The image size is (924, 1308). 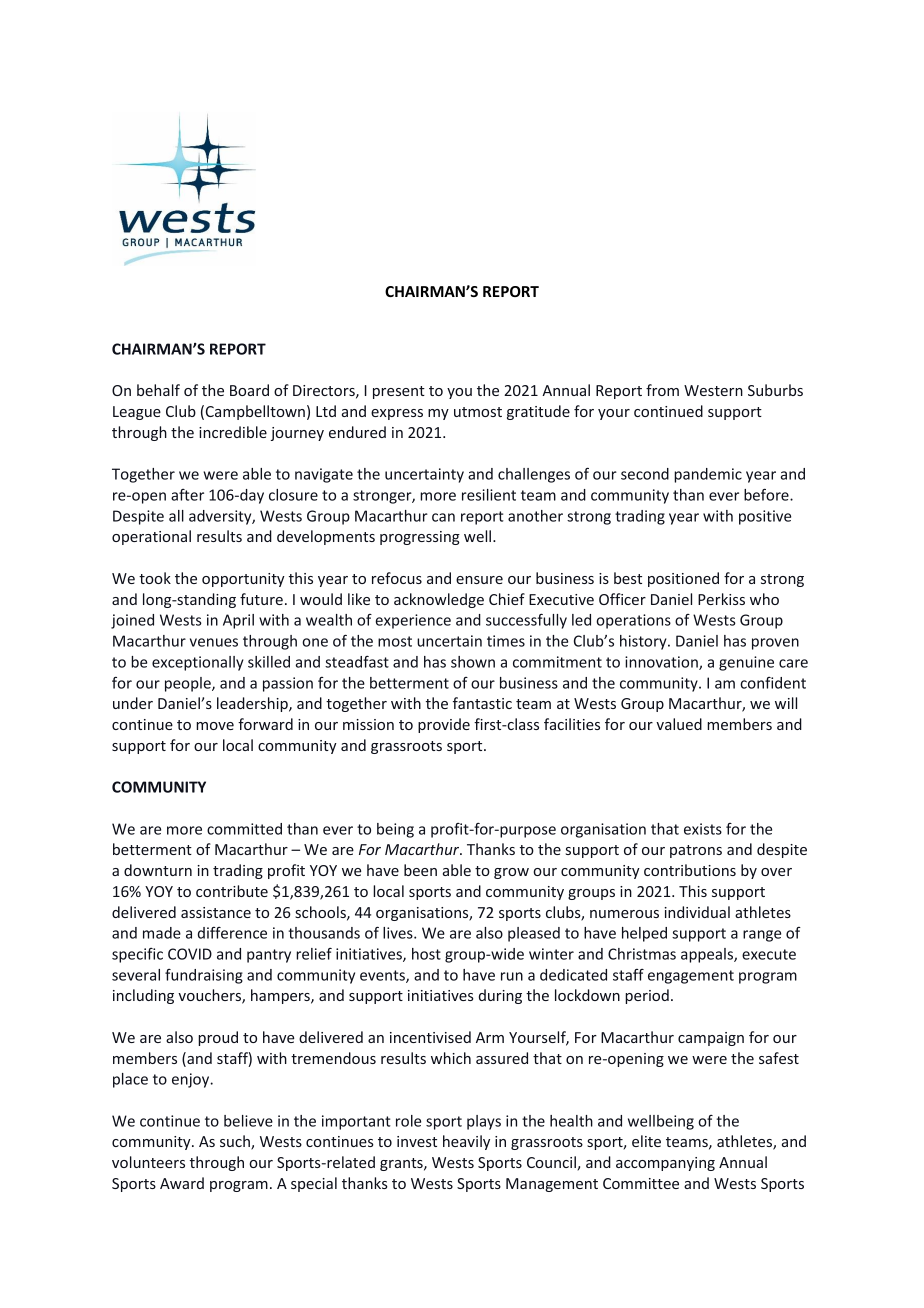 What do you see at coordinates (233, 432) in the screenshot?
I see `incredible` at bounding box center [233, 432].
